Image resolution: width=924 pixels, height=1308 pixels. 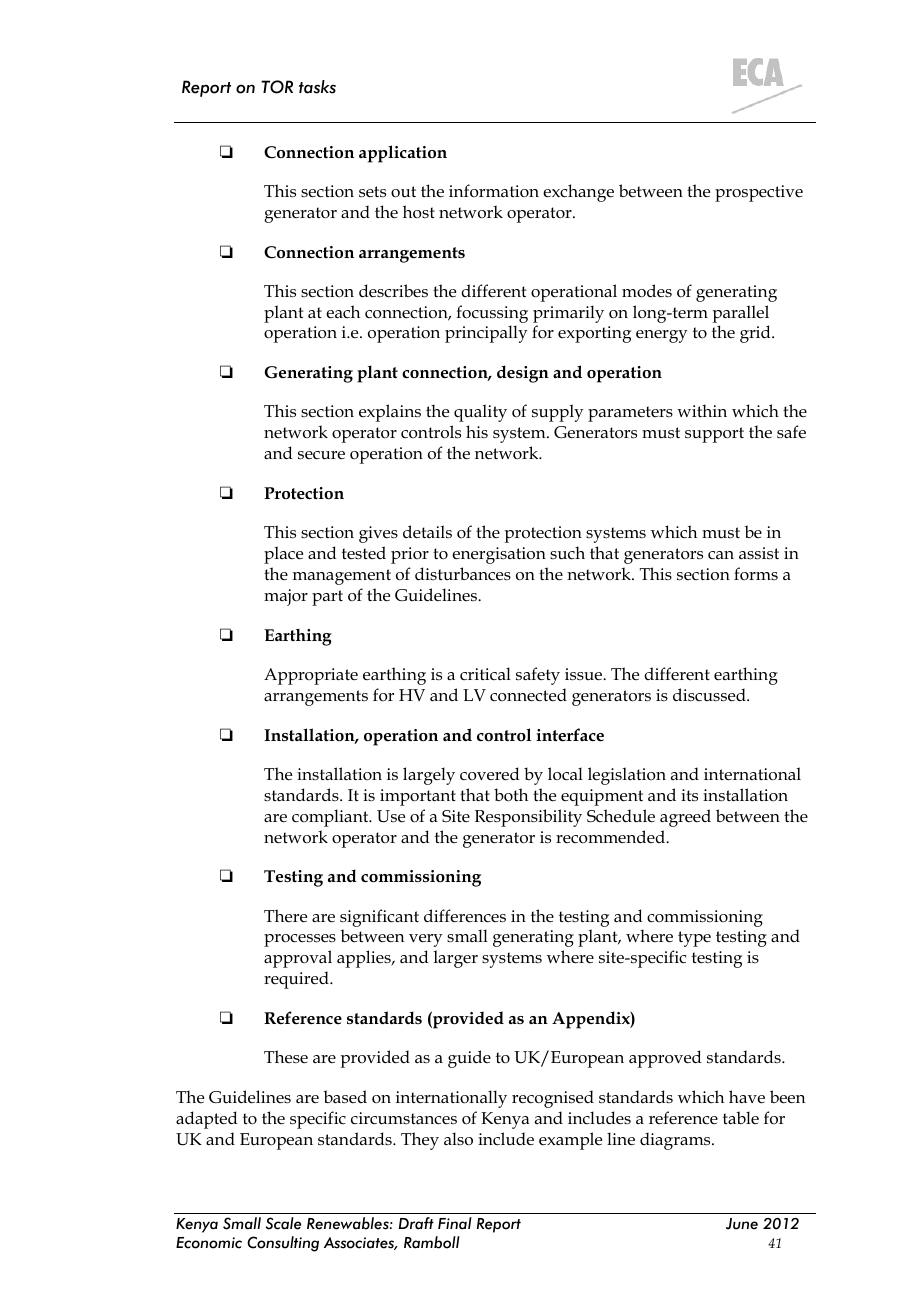 What do you see at coordinates (283, 1223) in the screenshot?
I see `Scale` at bounding box center [283, 1223].
